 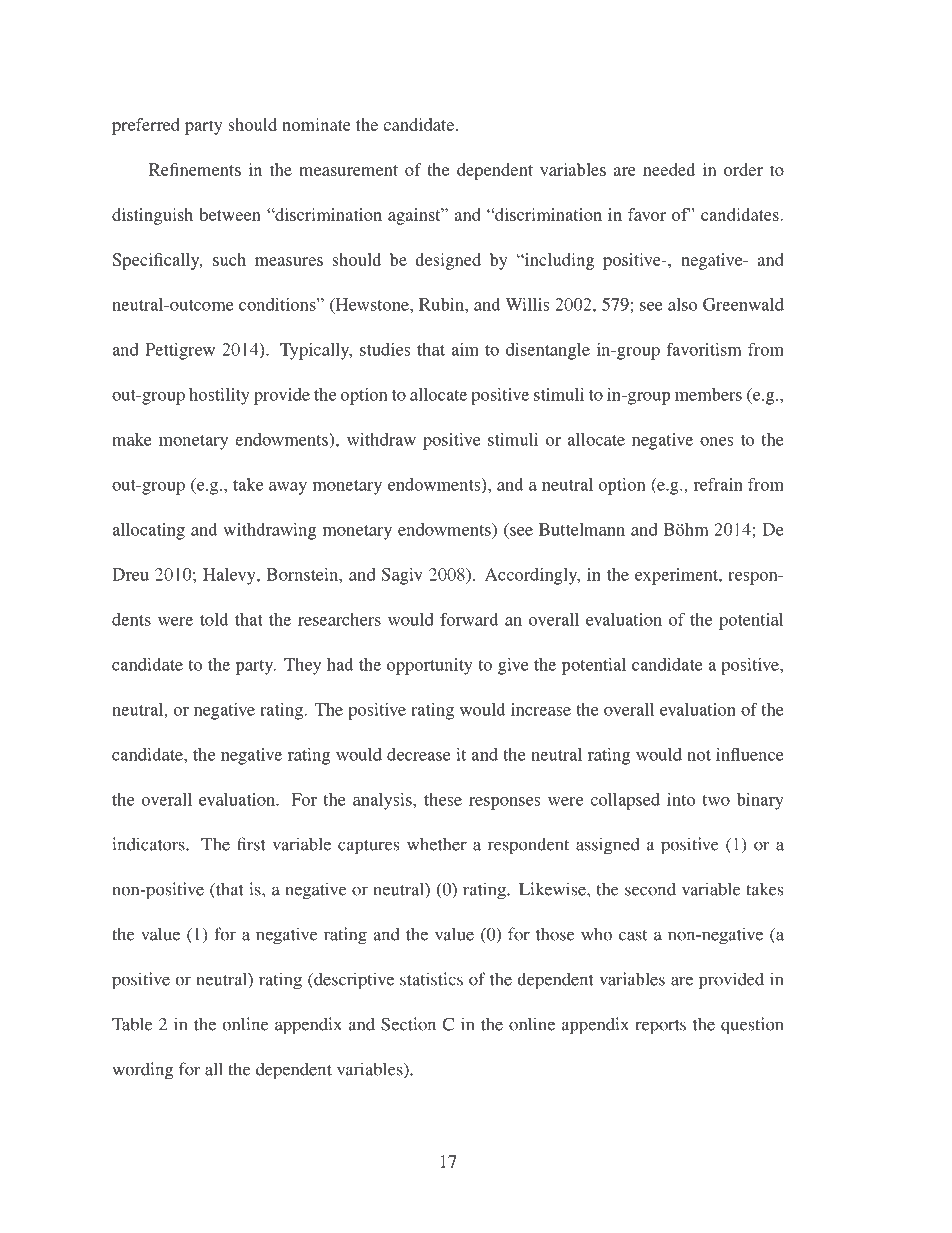 I want to click on Refinements, so click(x=195, y=169).
